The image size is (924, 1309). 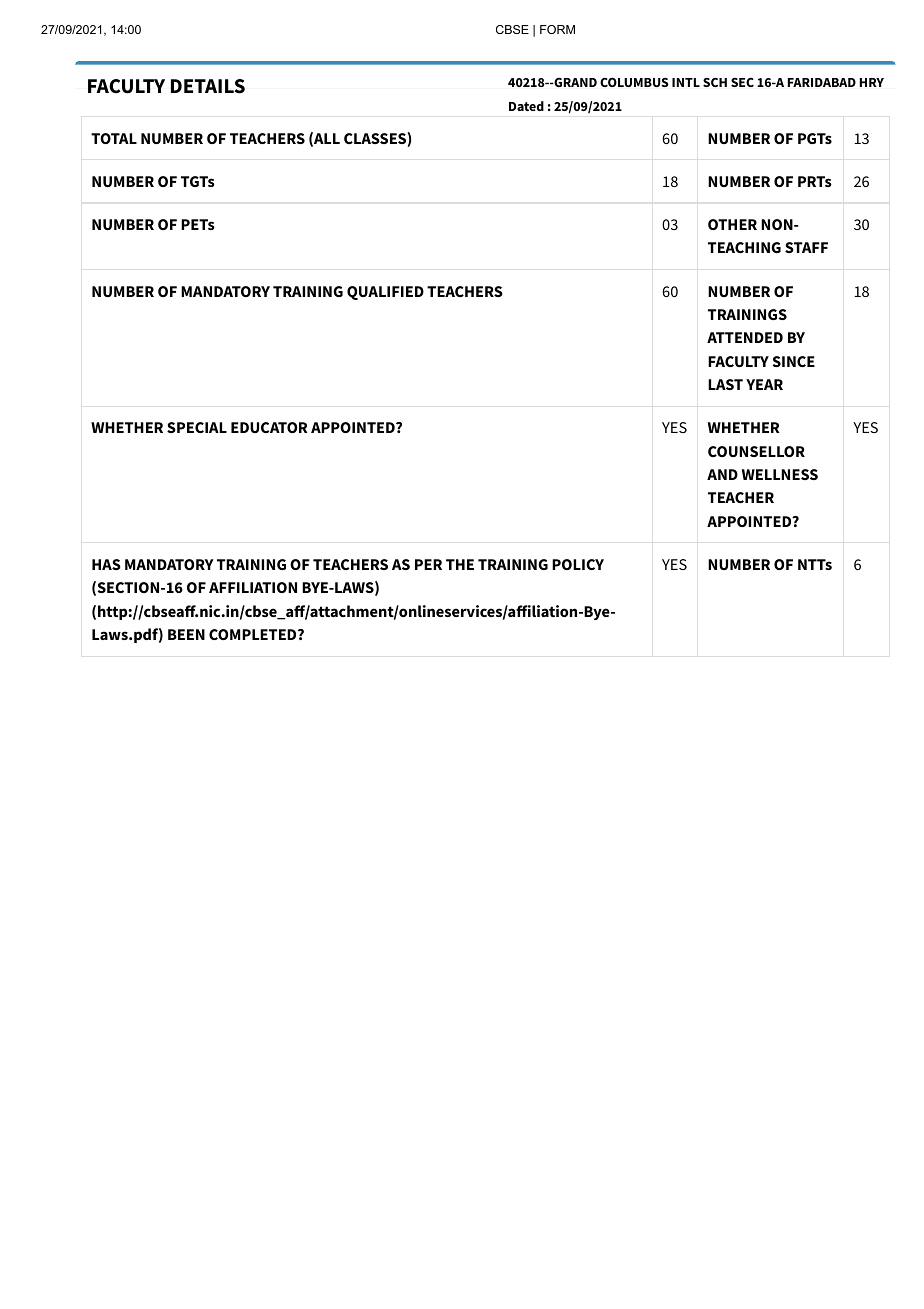 I want to click on COMPLETED, so click(x=254, y=634).
